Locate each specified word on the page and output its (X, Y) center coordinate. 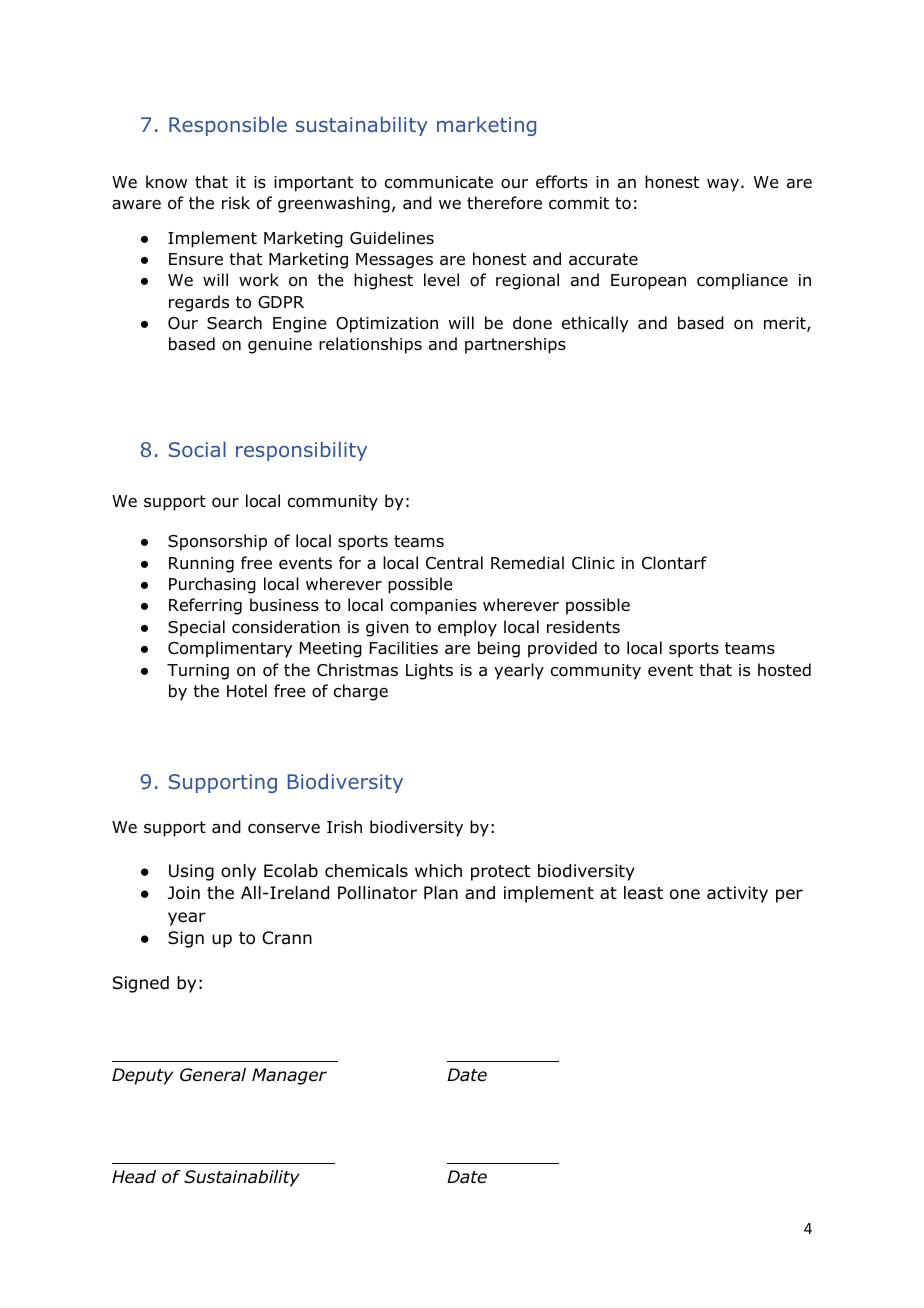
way (723, 185)
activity (737, 894)
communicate (439, 182)
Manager (289, 1076)
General (213, 1075)
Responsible (228, 126)
